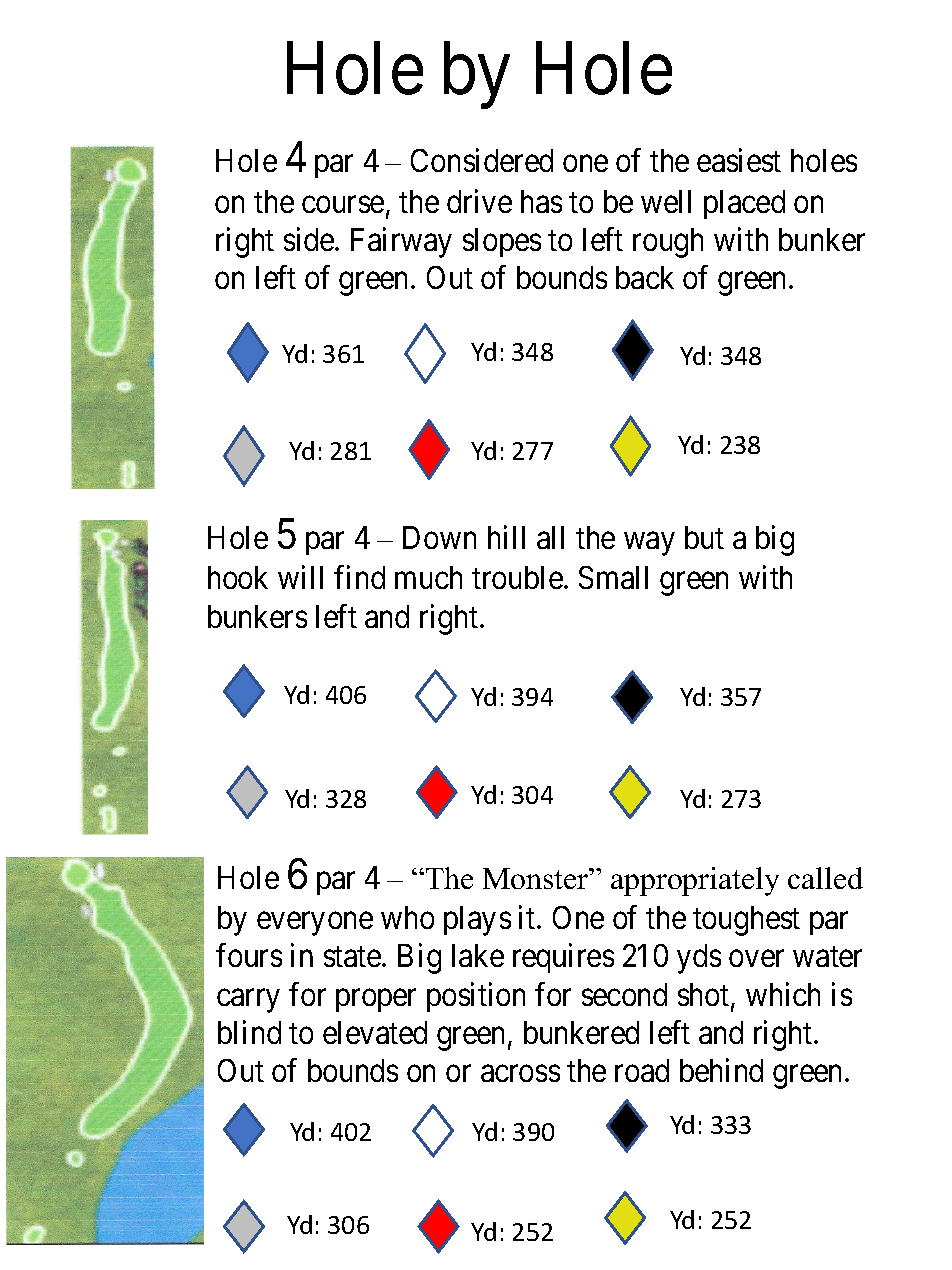 This document has width=952, height=1270. Describe the element at coordinates (517, 577) in the document. I see `trouble` at that location.
